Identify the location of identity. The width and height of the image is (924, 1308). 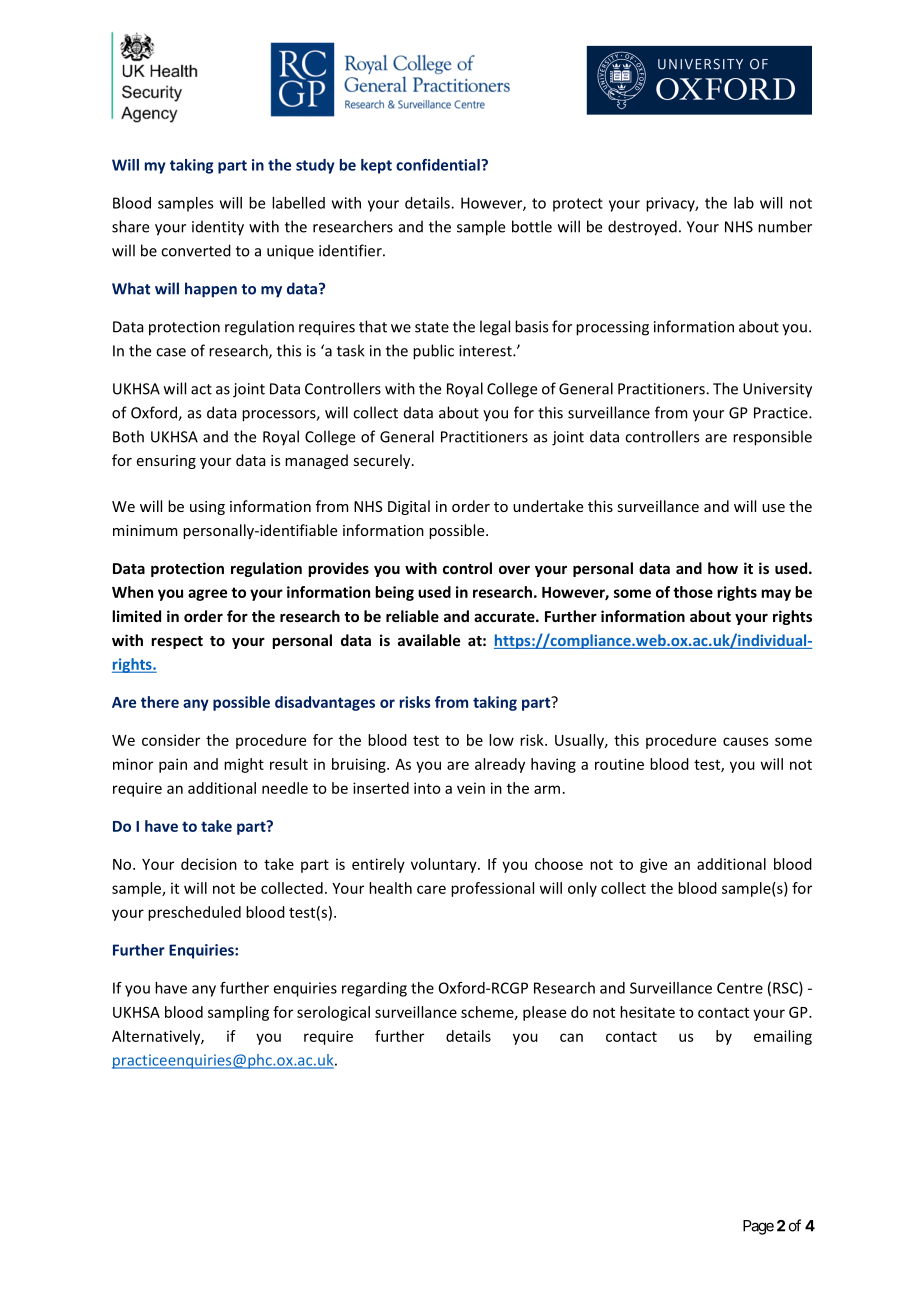
(218, 228).
